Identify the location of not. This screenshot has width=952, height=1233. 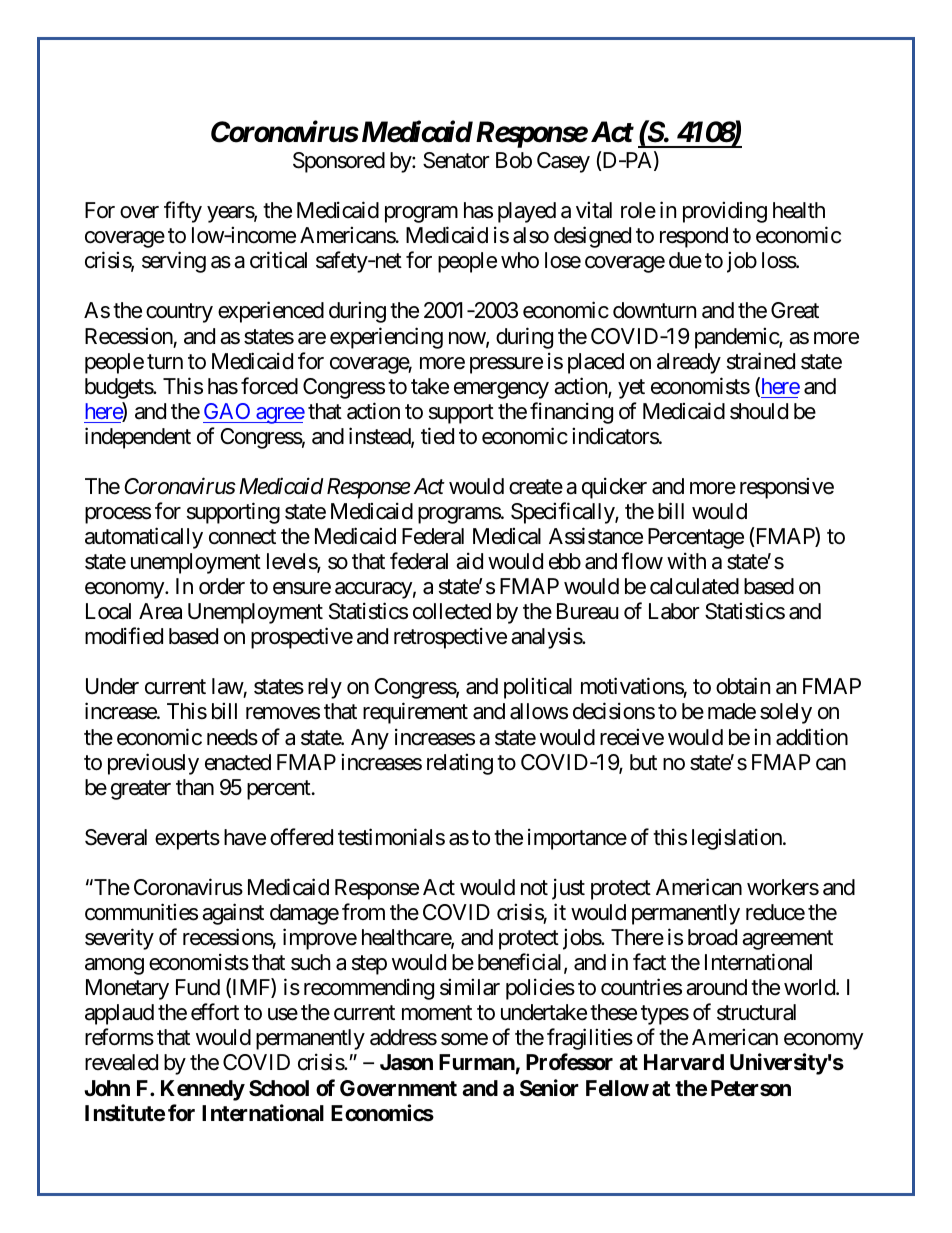
(534, 888).
